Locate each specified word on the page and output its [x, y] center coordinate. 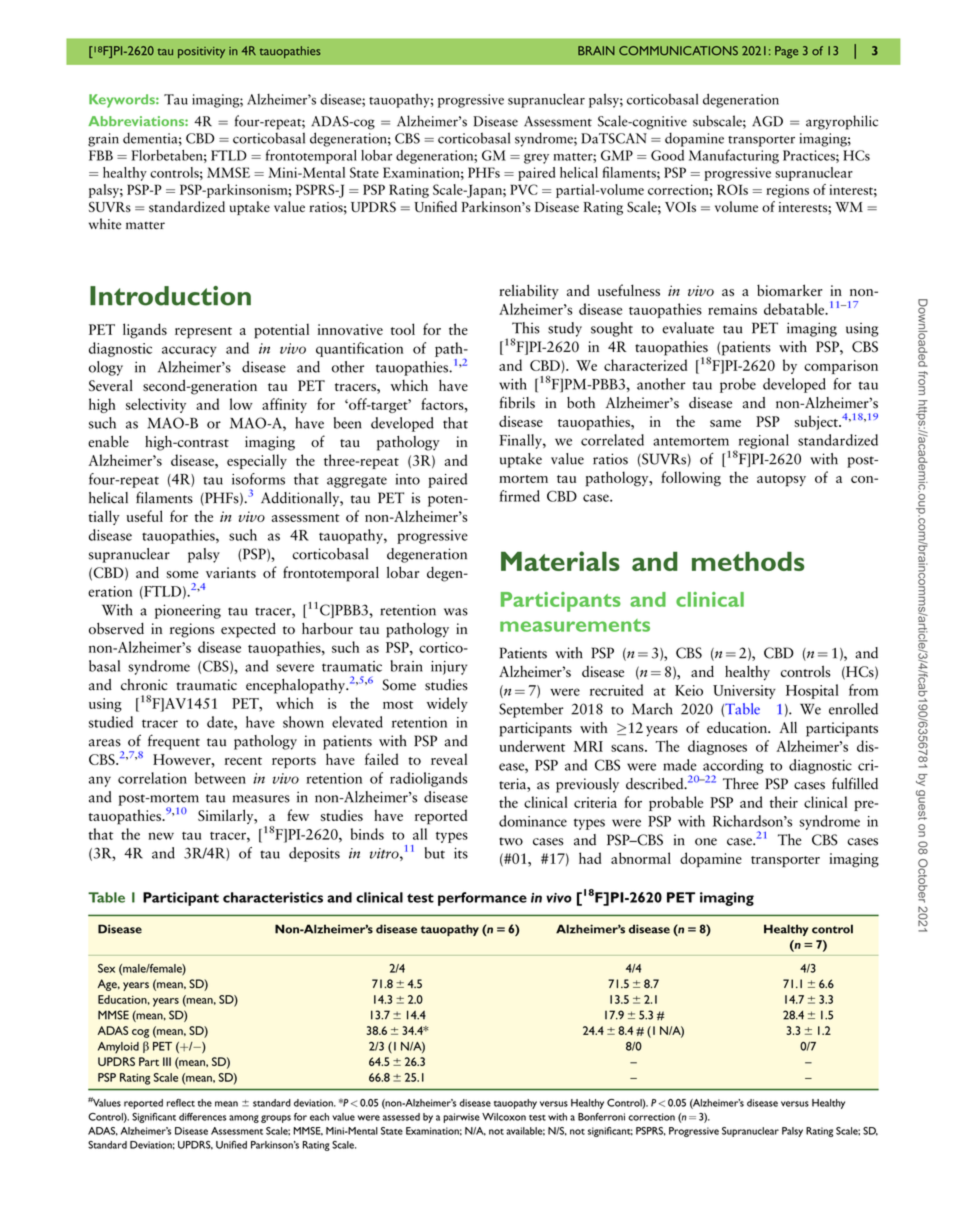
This [526, 328]
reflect [181, 1103]
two [511, 841]
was [456, 612]
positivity [201, 52]
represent [203, 333]
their [784, 802]
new [161, 836]
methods [748, 561]
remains [732, 309]
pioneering [188, 611]
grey [536, 159]
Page [786, 52]
